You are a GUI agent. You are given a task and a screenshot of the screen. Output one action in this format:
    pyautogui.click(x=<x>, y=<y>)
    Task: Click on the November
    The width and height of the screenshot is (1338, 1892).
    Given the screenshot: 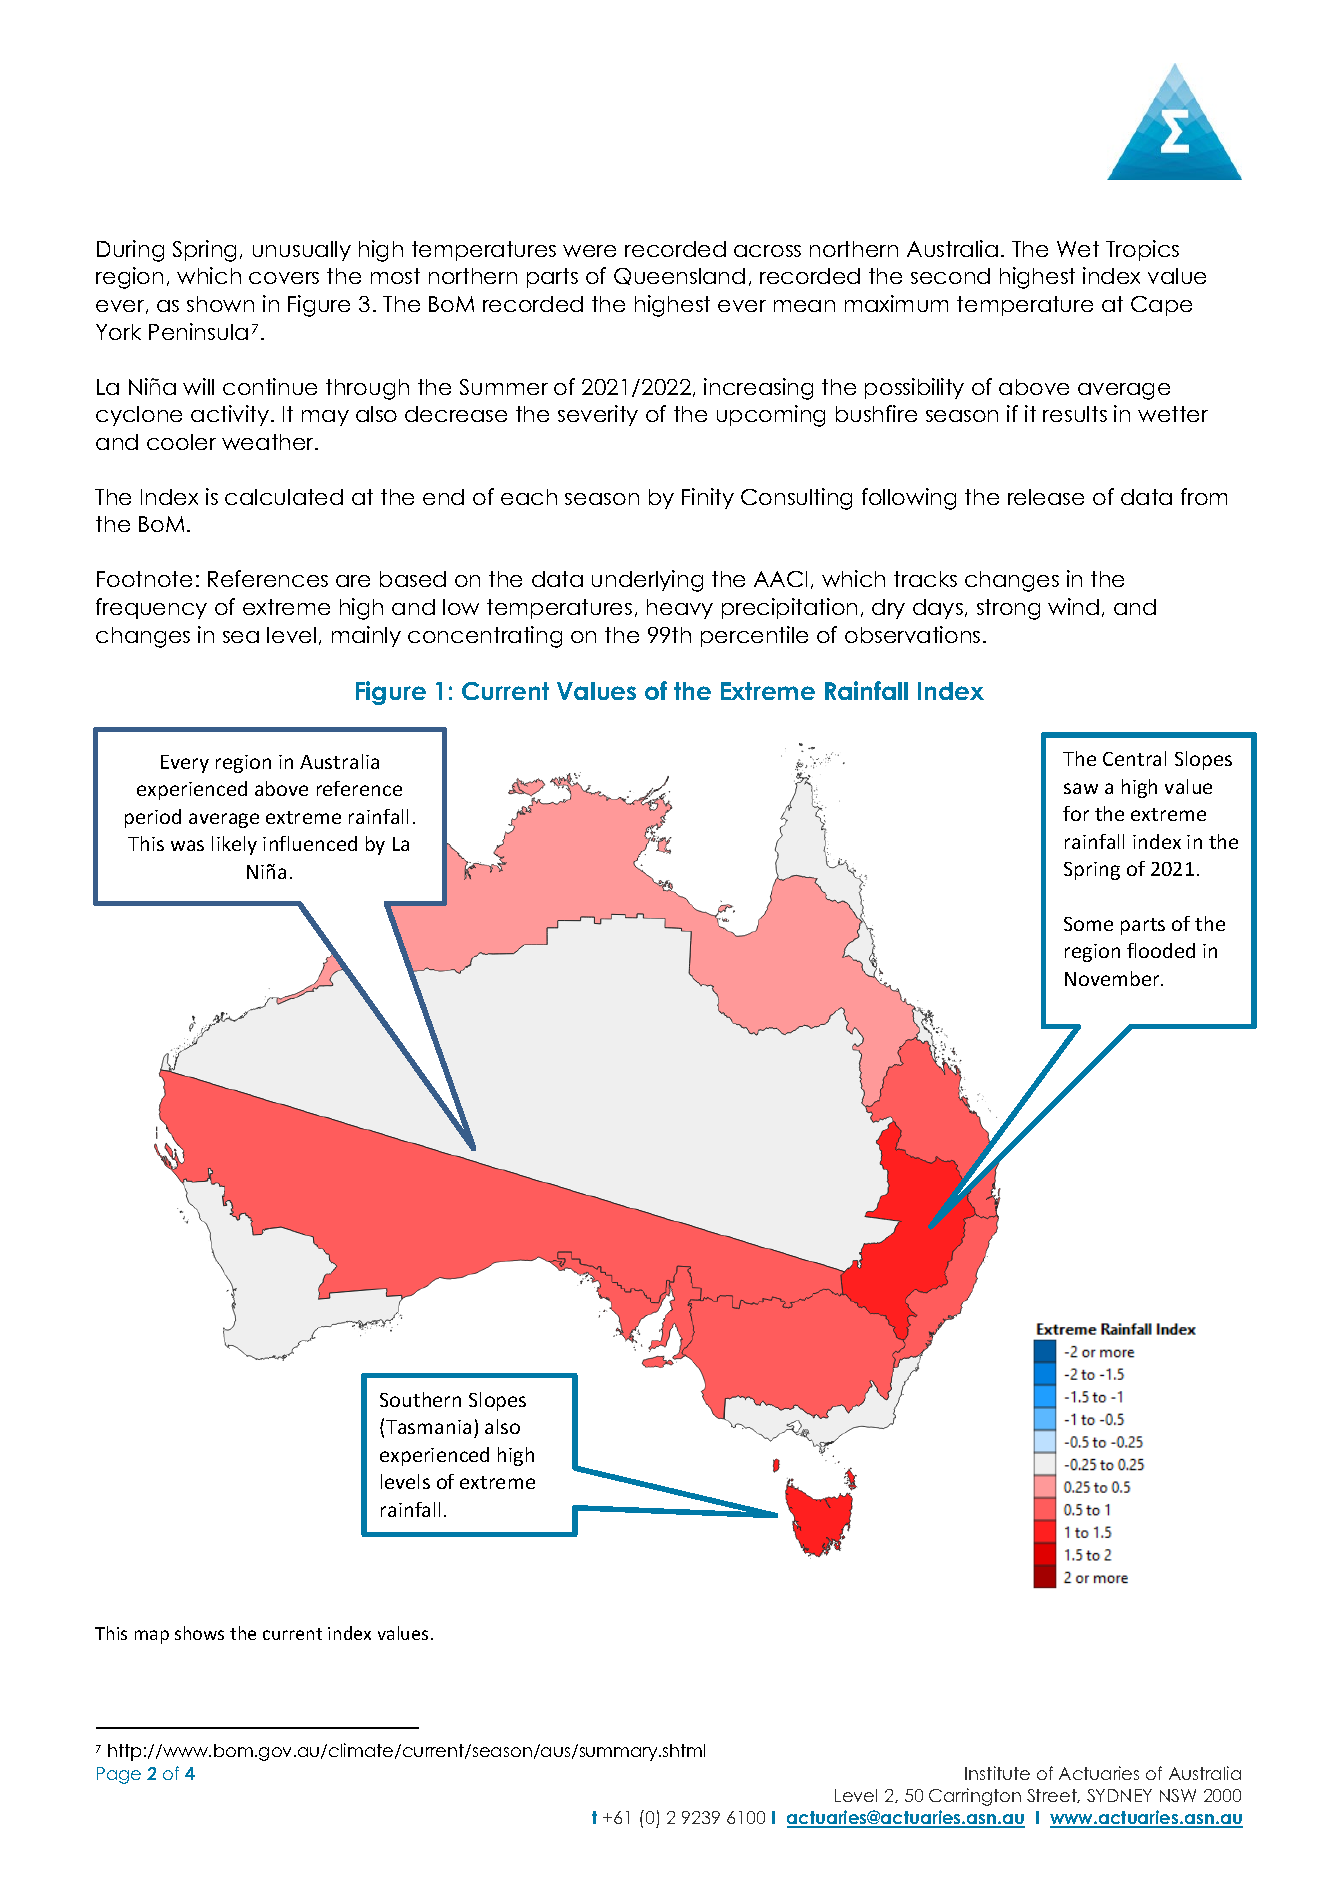 What is the action you would take?
    pyautogui.click(x=1113, y=978)
